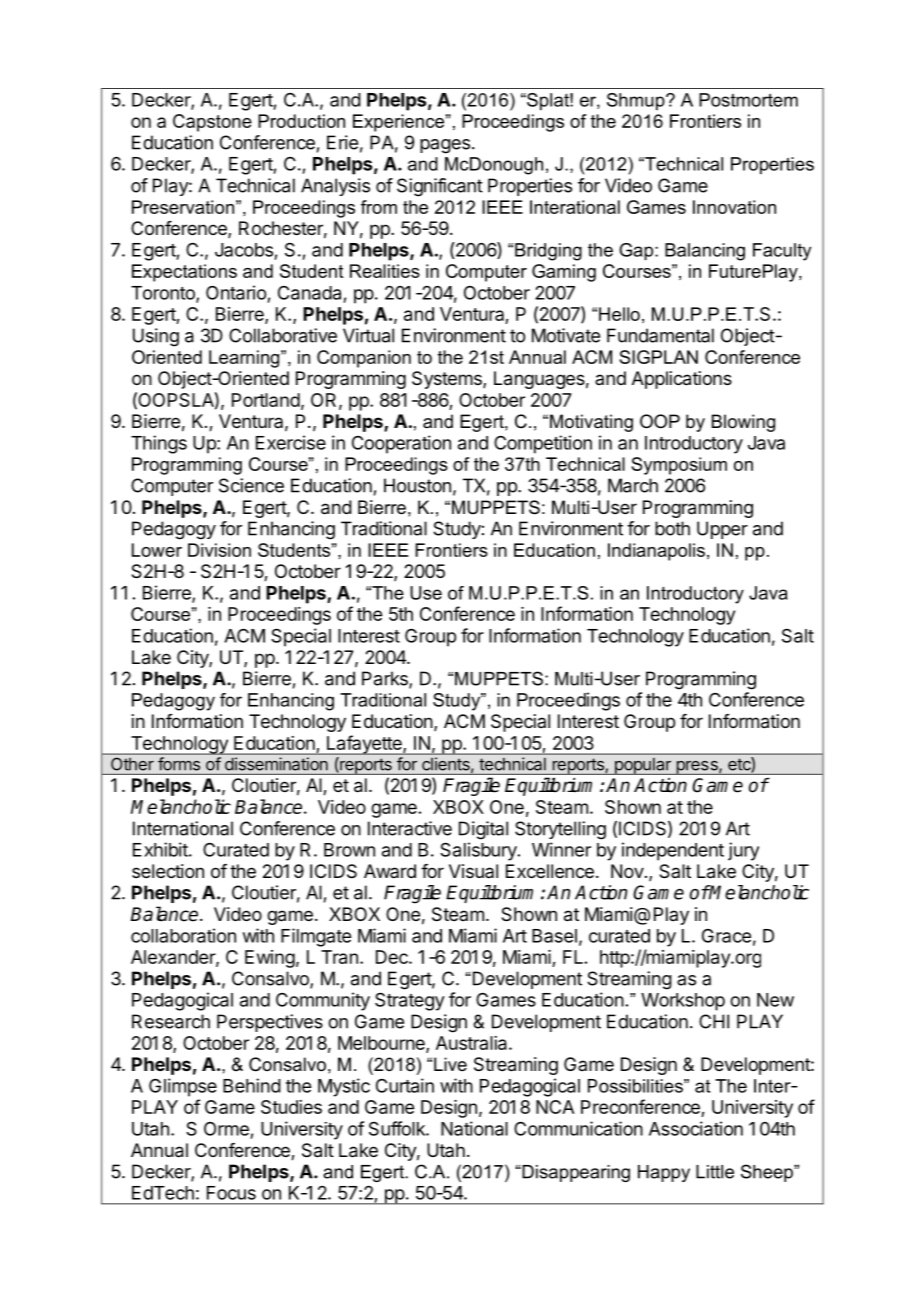  Describe the element at coordinates (231, 1193) in the screenshot. I see `Focus` at that location.
